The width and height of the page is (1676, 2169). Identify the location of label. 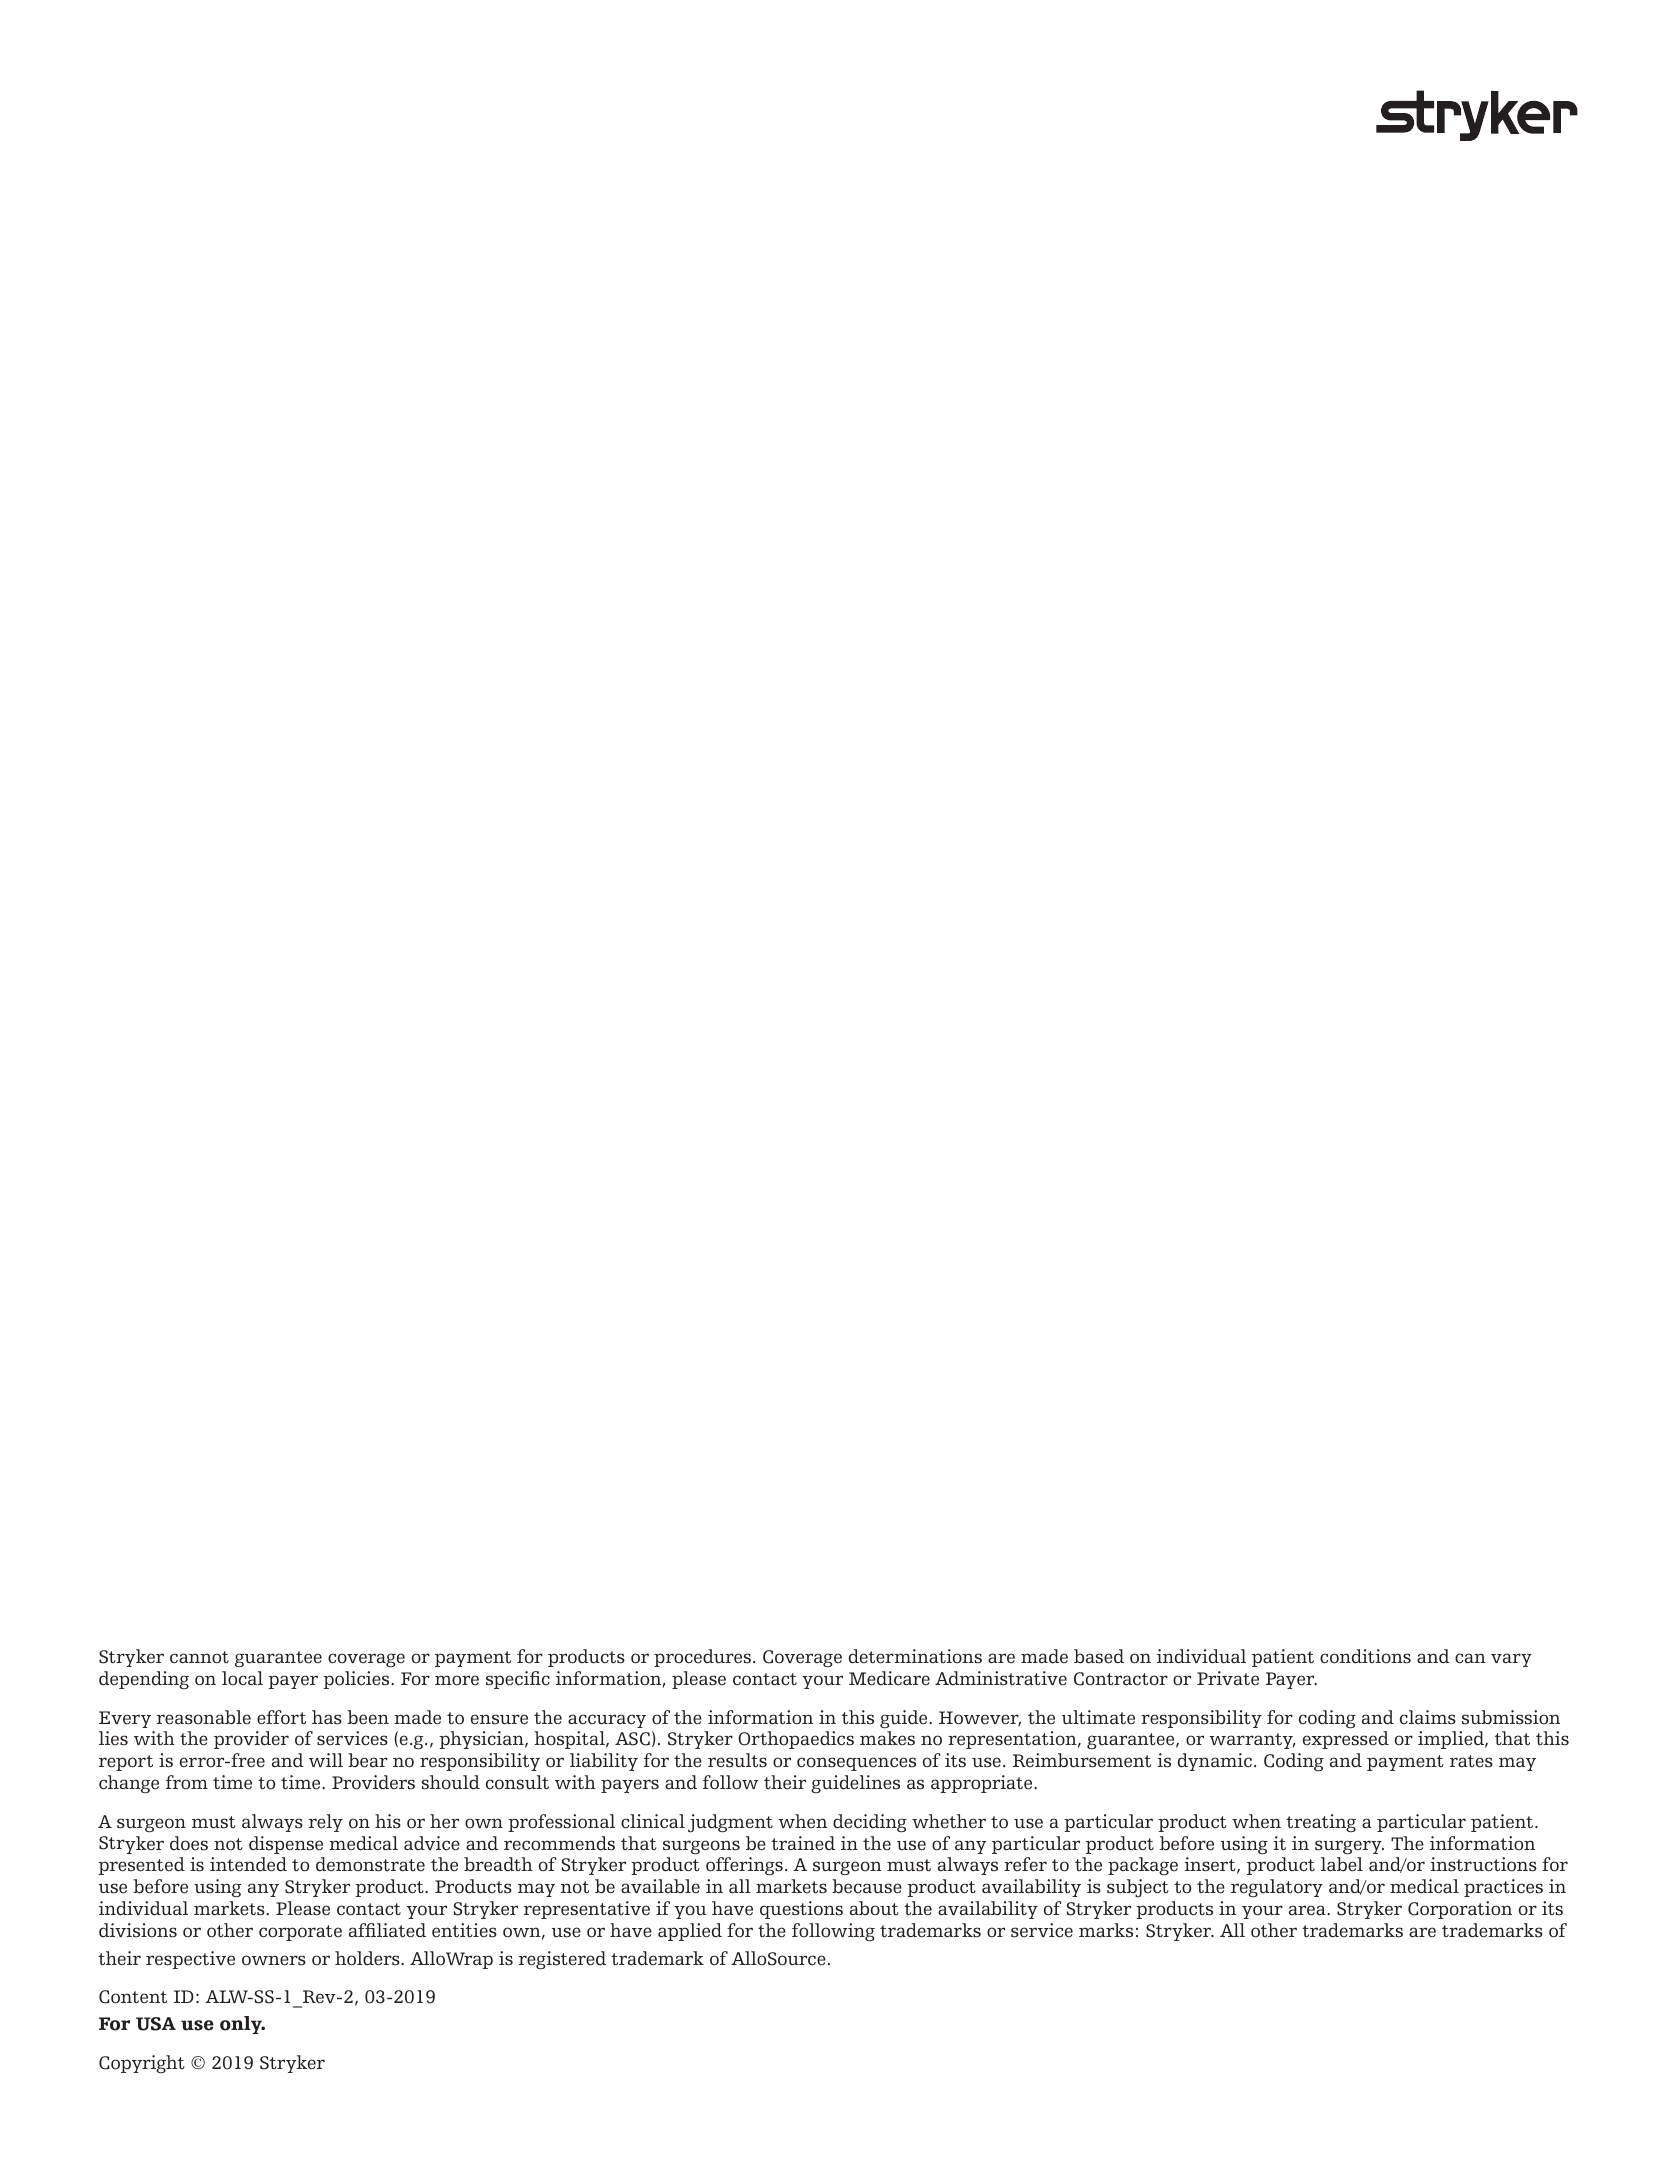
(1342, 1864).
